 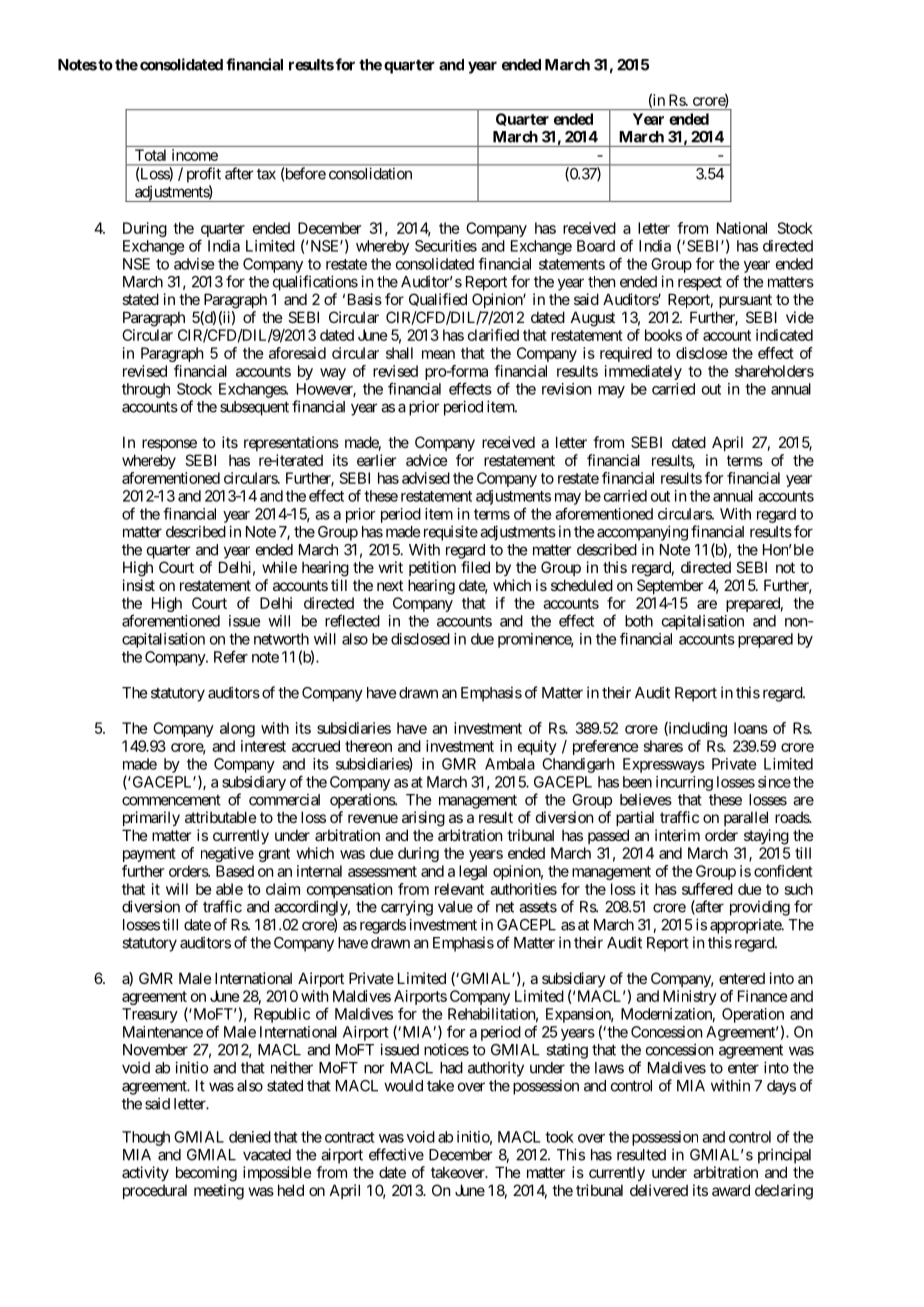 I want to click on tax, so click(x=266, y=174).
